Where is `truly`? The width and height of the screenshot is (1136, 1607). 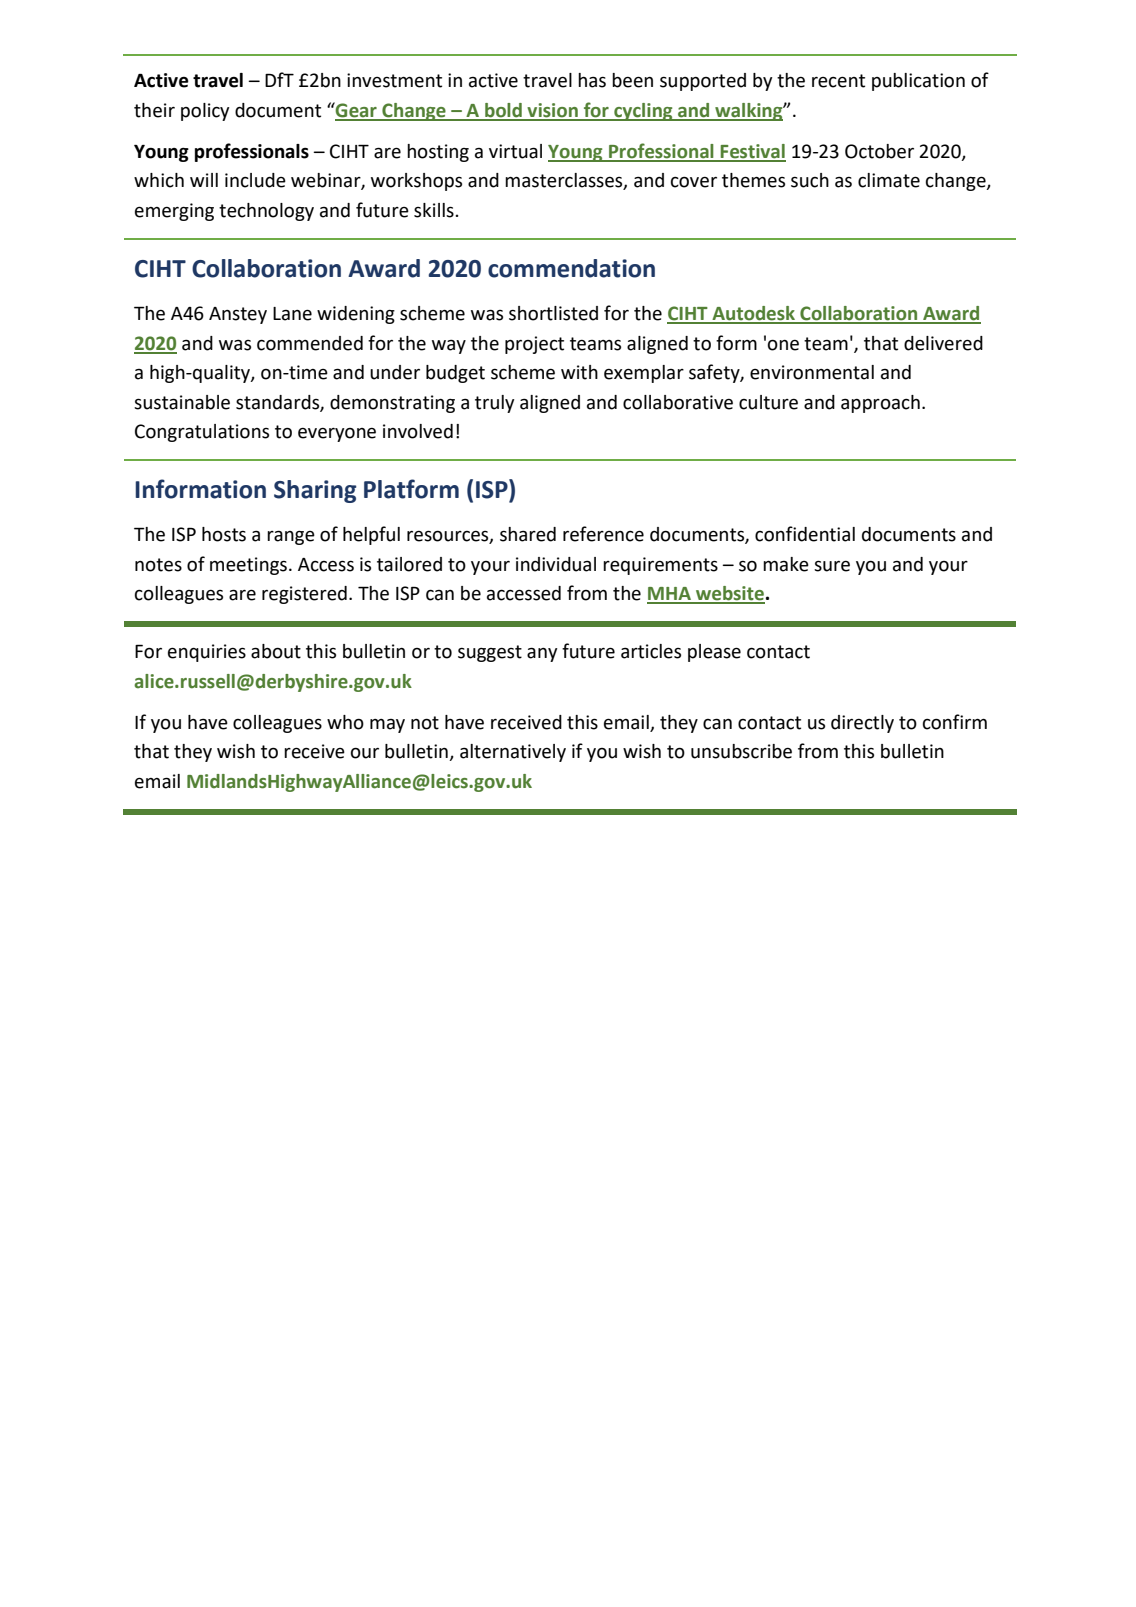
truly is located at coordinates (494, 404).
